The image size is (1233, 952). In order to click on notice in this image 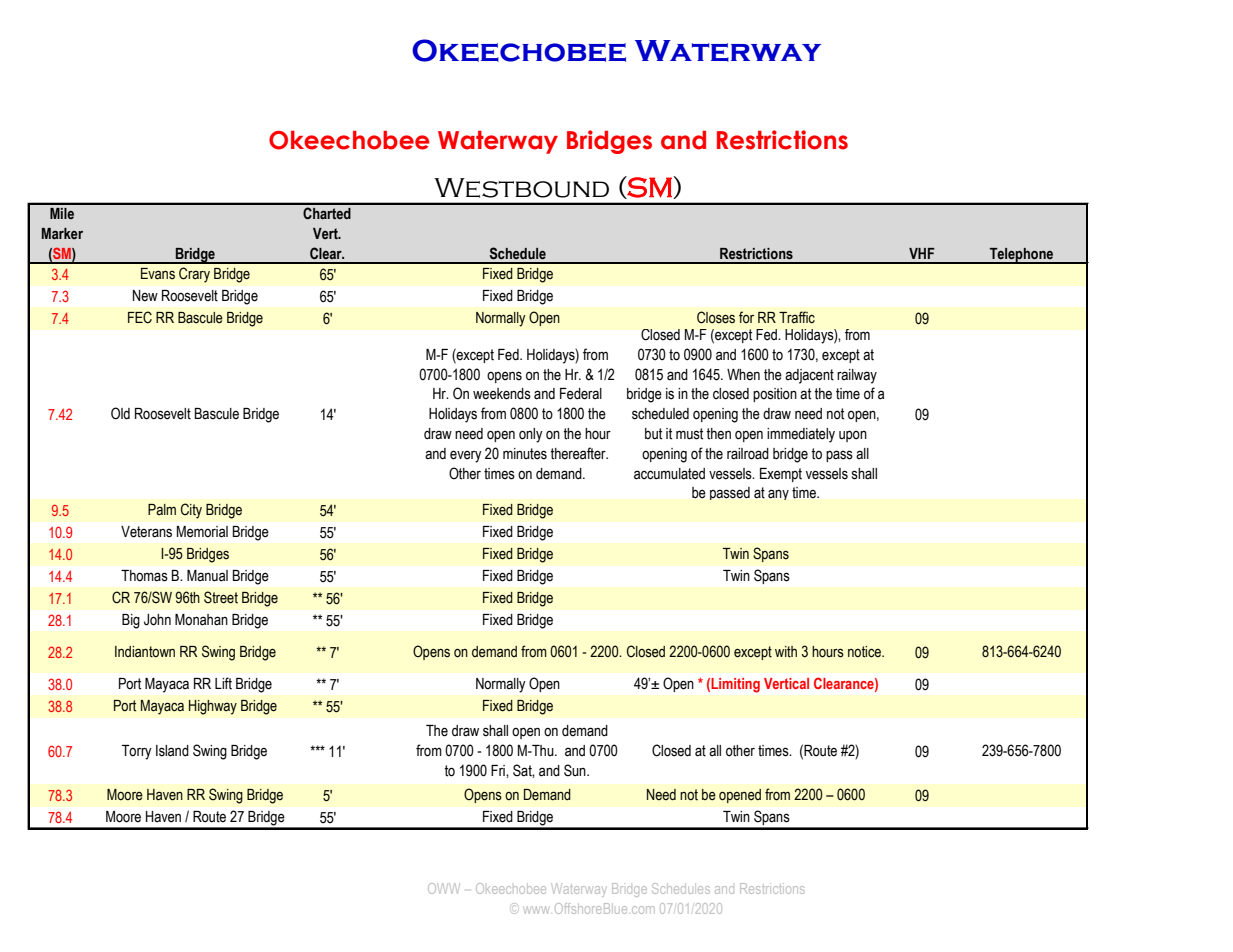, I will do `click(865, 652)`.
